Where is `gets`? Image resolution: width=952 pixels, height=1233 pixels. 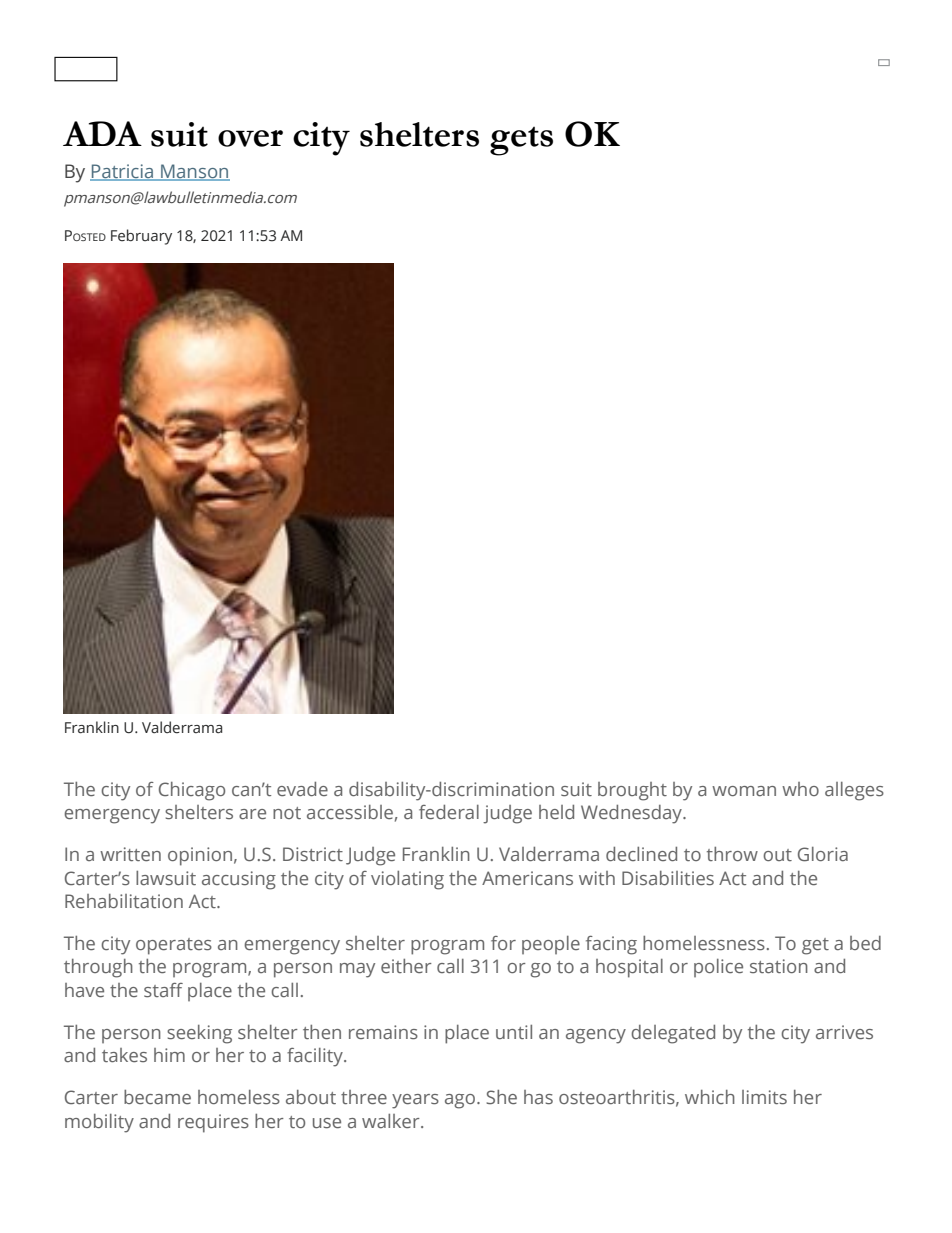
gets is located at coordinates (521, 141).
